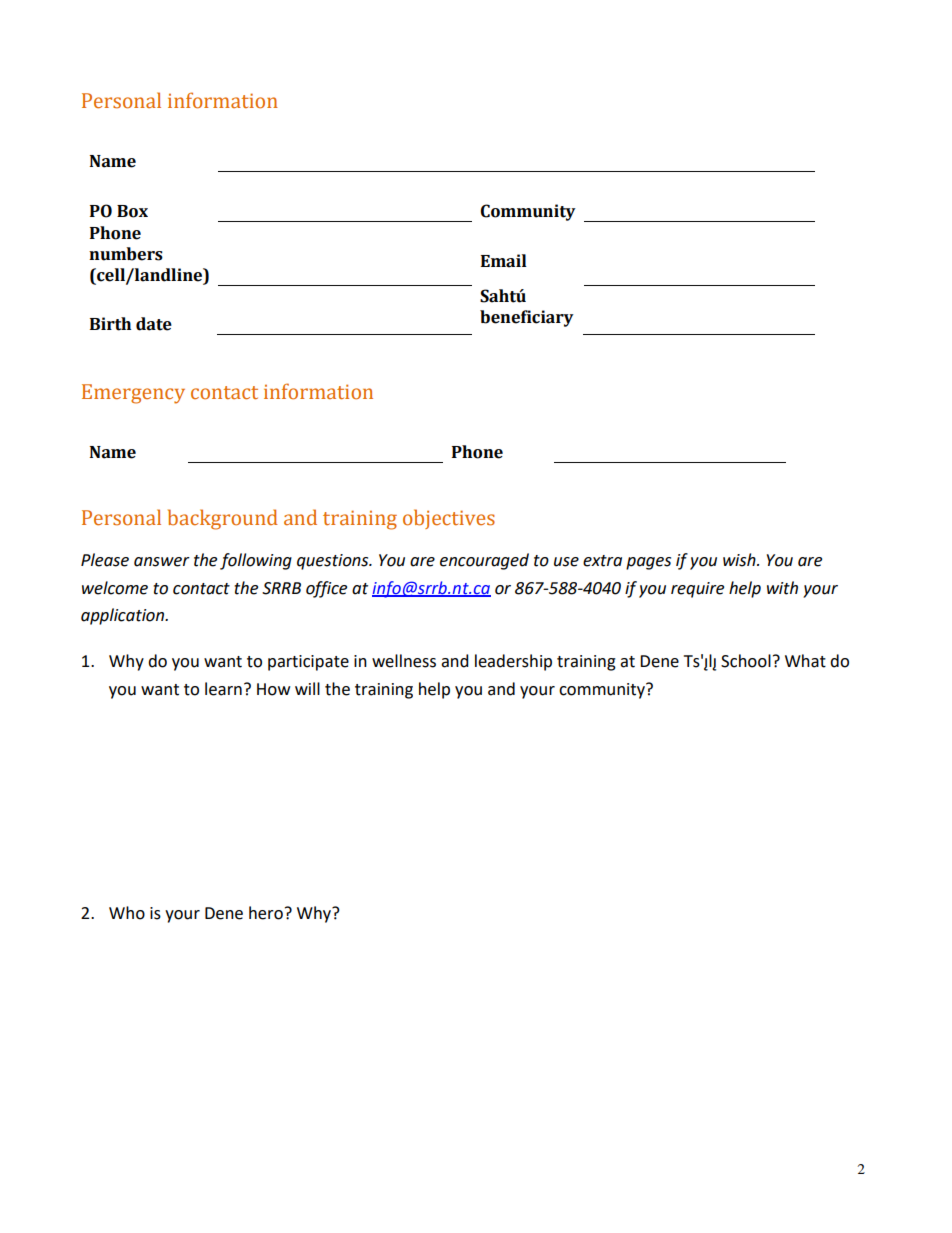 The image size is (952, 1233). What do you see at coordinates (266, 913) in the image?
I see `hero` at bounding box center [266, 913].
